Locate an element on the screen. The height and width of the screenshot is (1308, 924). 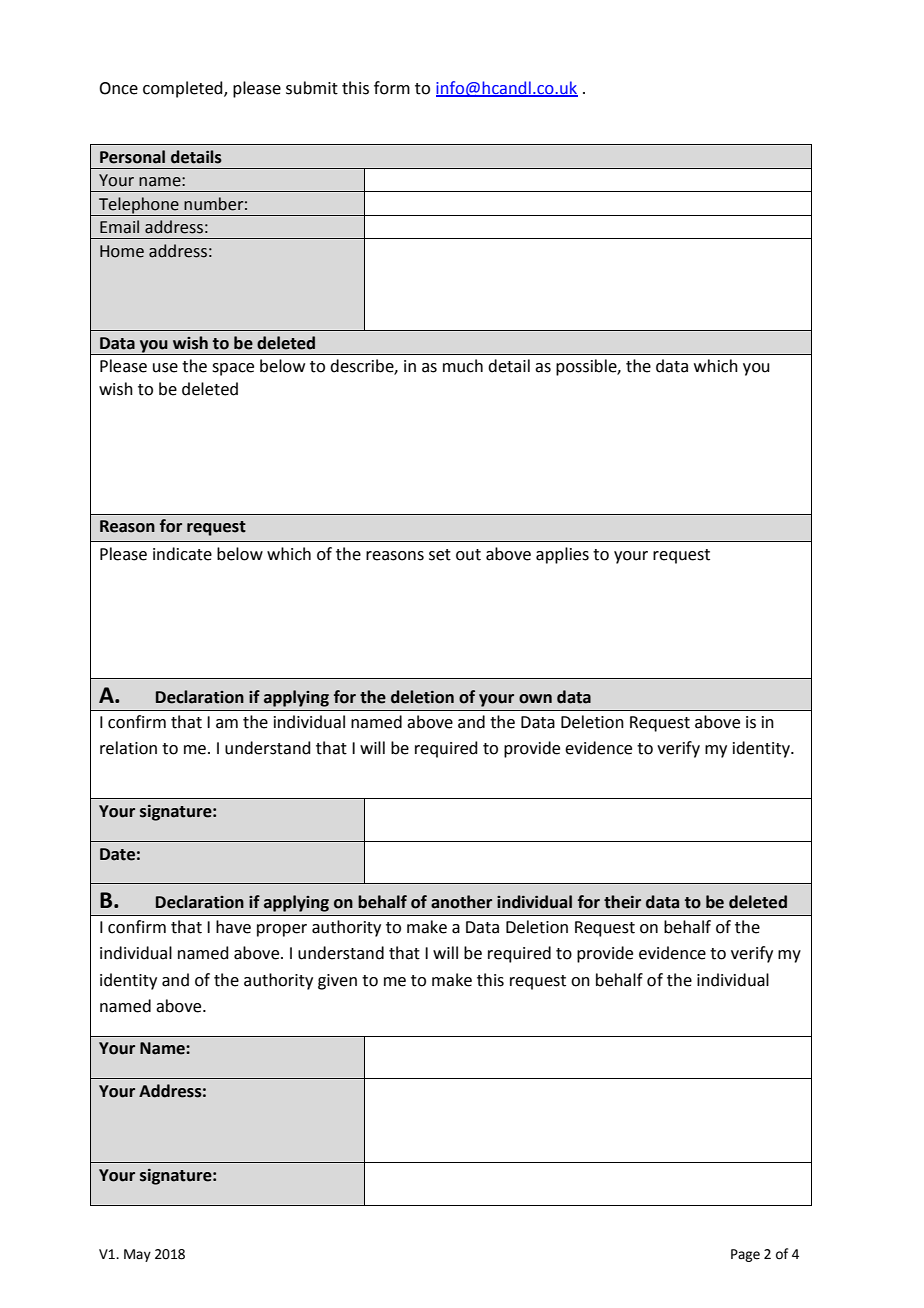
applies is located at coordinates (562, 555).
